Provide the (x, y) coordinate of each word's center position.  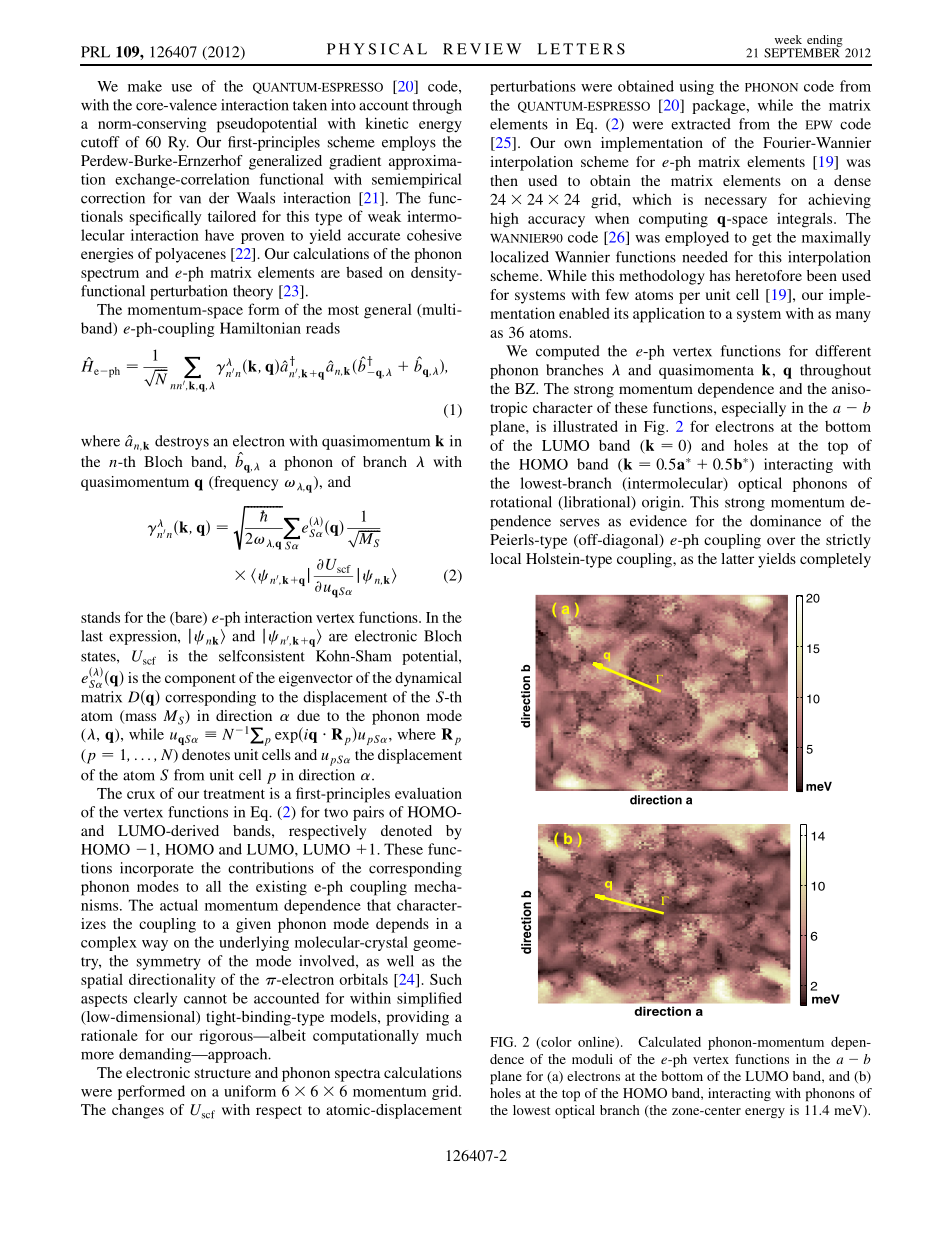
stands (100, 617)
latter (737, 558)
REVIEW (482, 49)
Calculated (669, 1042)
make (145, 86)
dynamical (428, 679)
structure (223, 1073)
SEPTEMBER (802, 52)
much (444, 1035)
